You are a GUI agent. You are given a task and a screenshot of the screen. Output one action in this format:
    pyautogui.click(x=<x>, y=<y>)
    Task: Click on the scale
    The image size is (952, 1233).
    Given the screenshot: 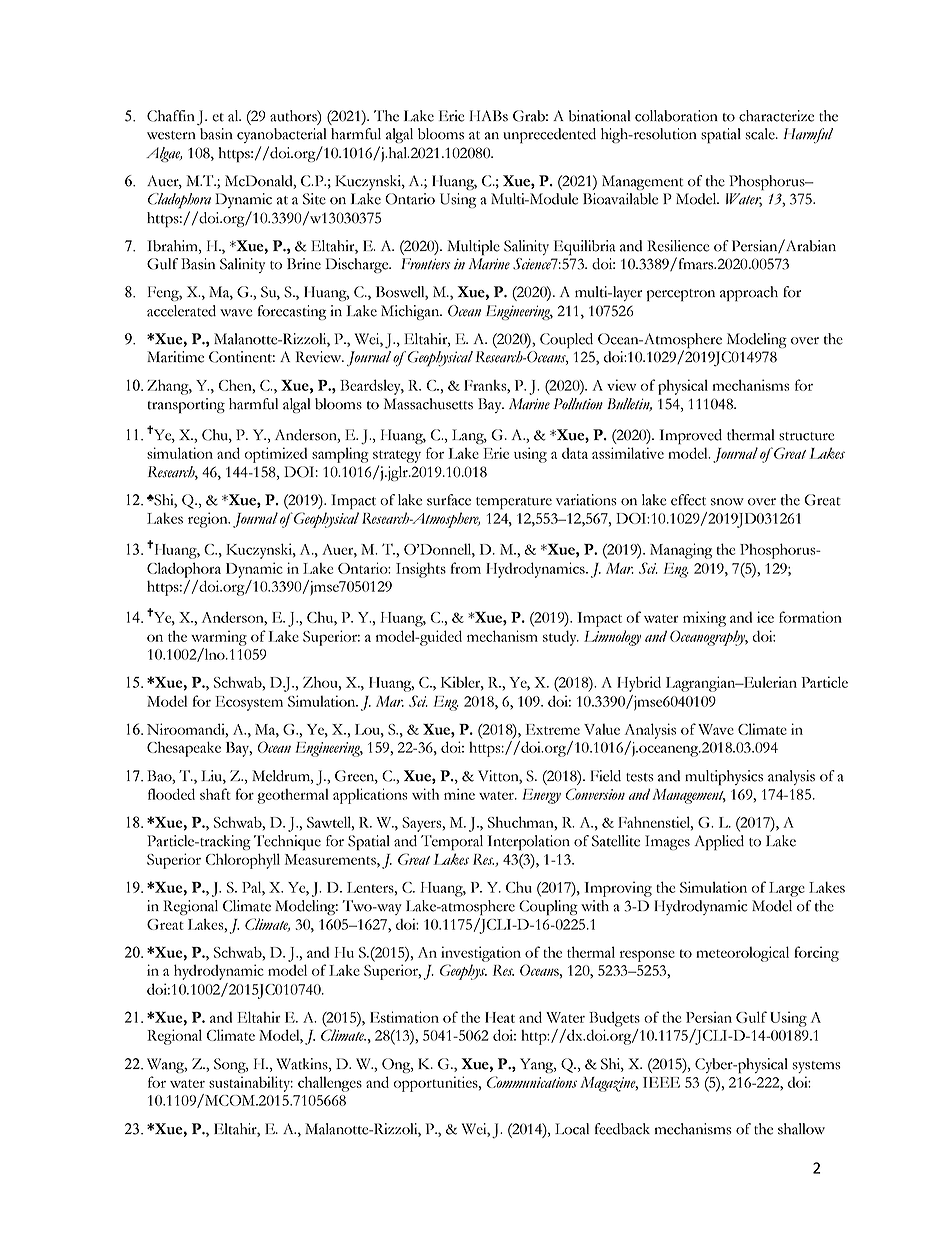 What is the action you would take?
    pyautogui.click(x=761, y=134)
